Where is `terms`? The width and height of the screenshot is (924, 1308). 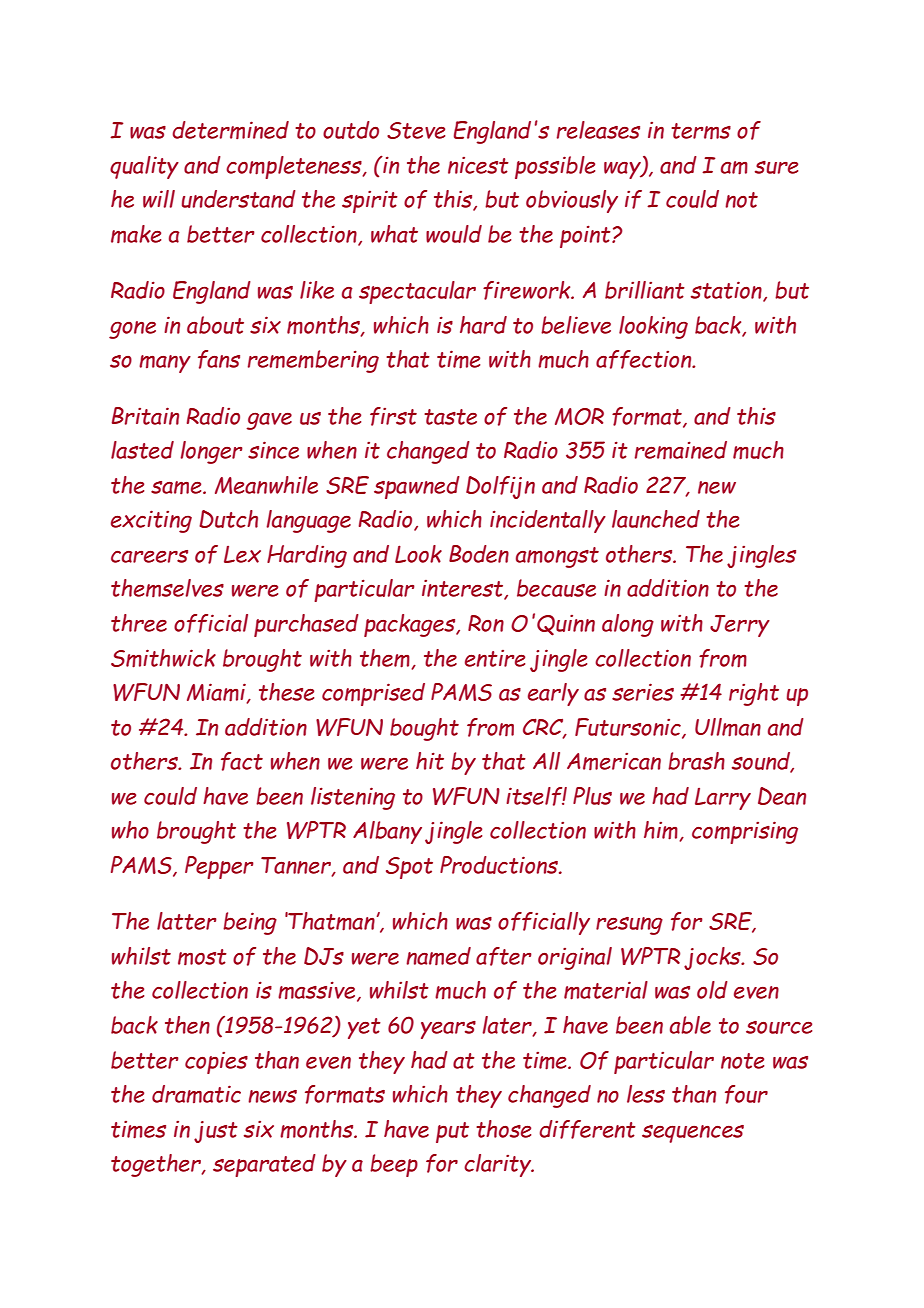 terms is located at coordinates (701, 131).
